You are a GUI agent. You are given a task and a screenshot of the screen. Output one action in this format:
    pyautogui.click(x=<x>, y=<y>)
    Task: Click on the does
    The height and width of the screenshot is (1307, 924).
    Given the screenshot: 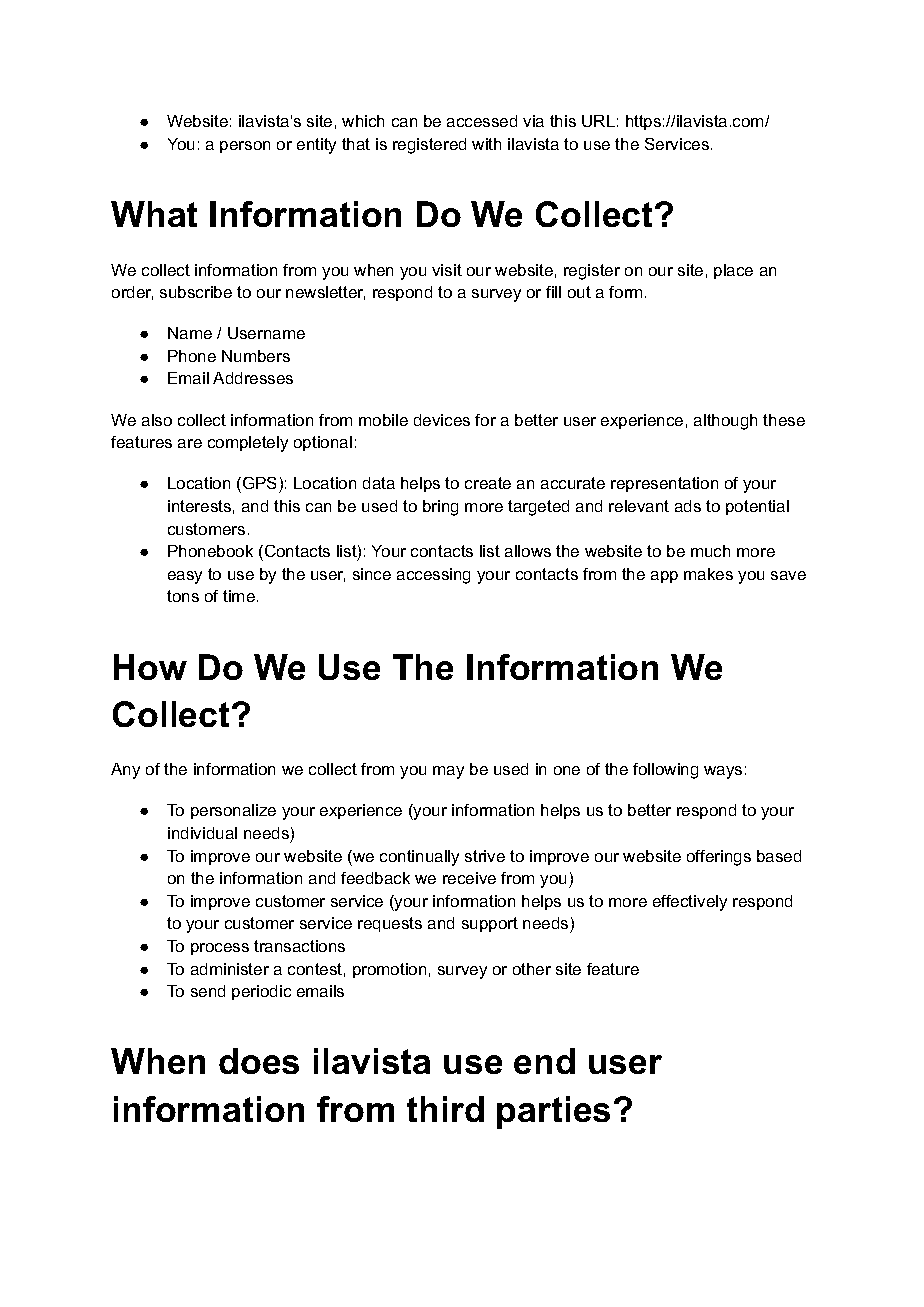 What is the action you would take?
    pyautogui.click(x=259, y=1061)
